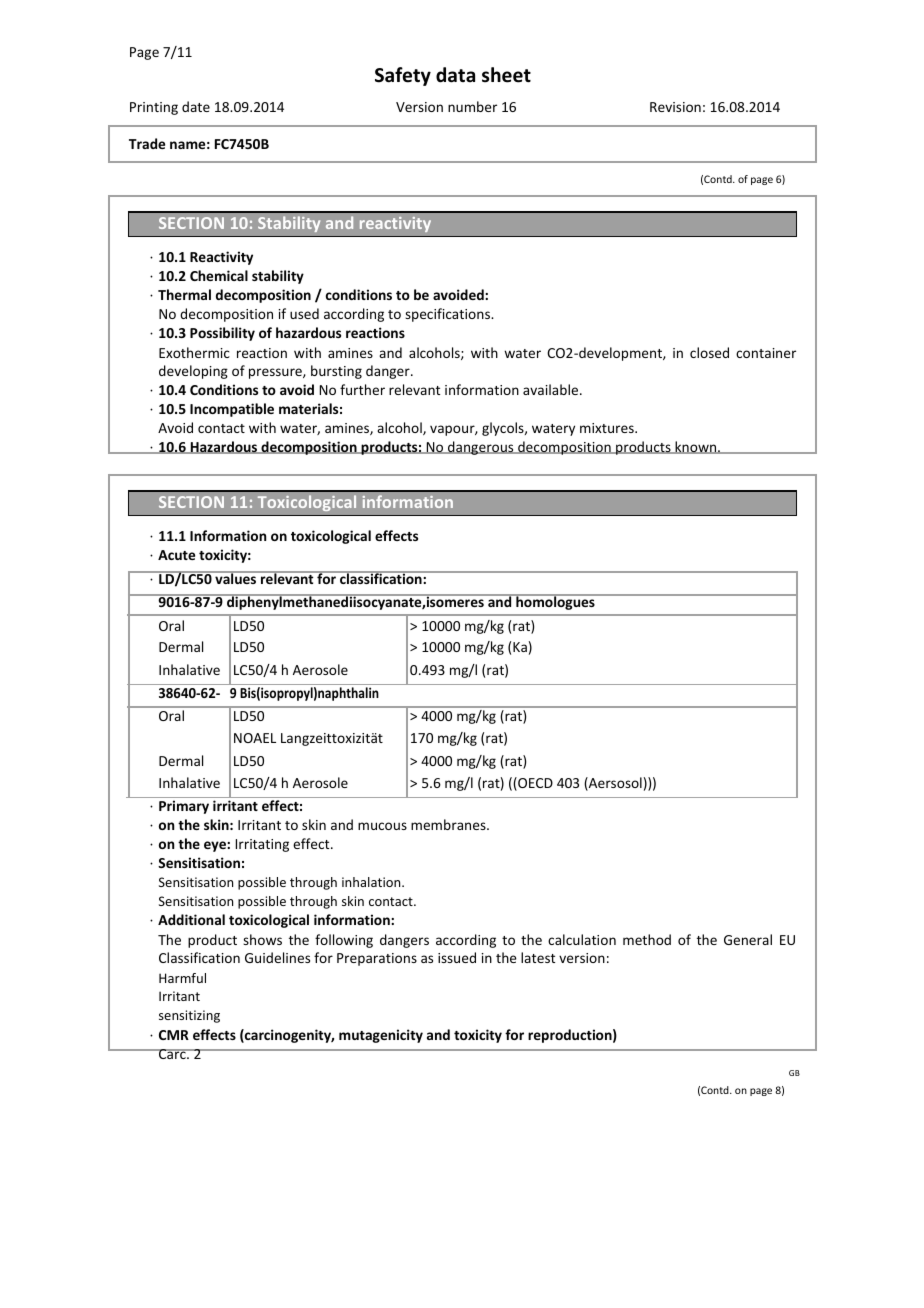  What do you see at coordinates (472, 106) in the screenshot?
I see `number` at bounding box center [472, 106].
